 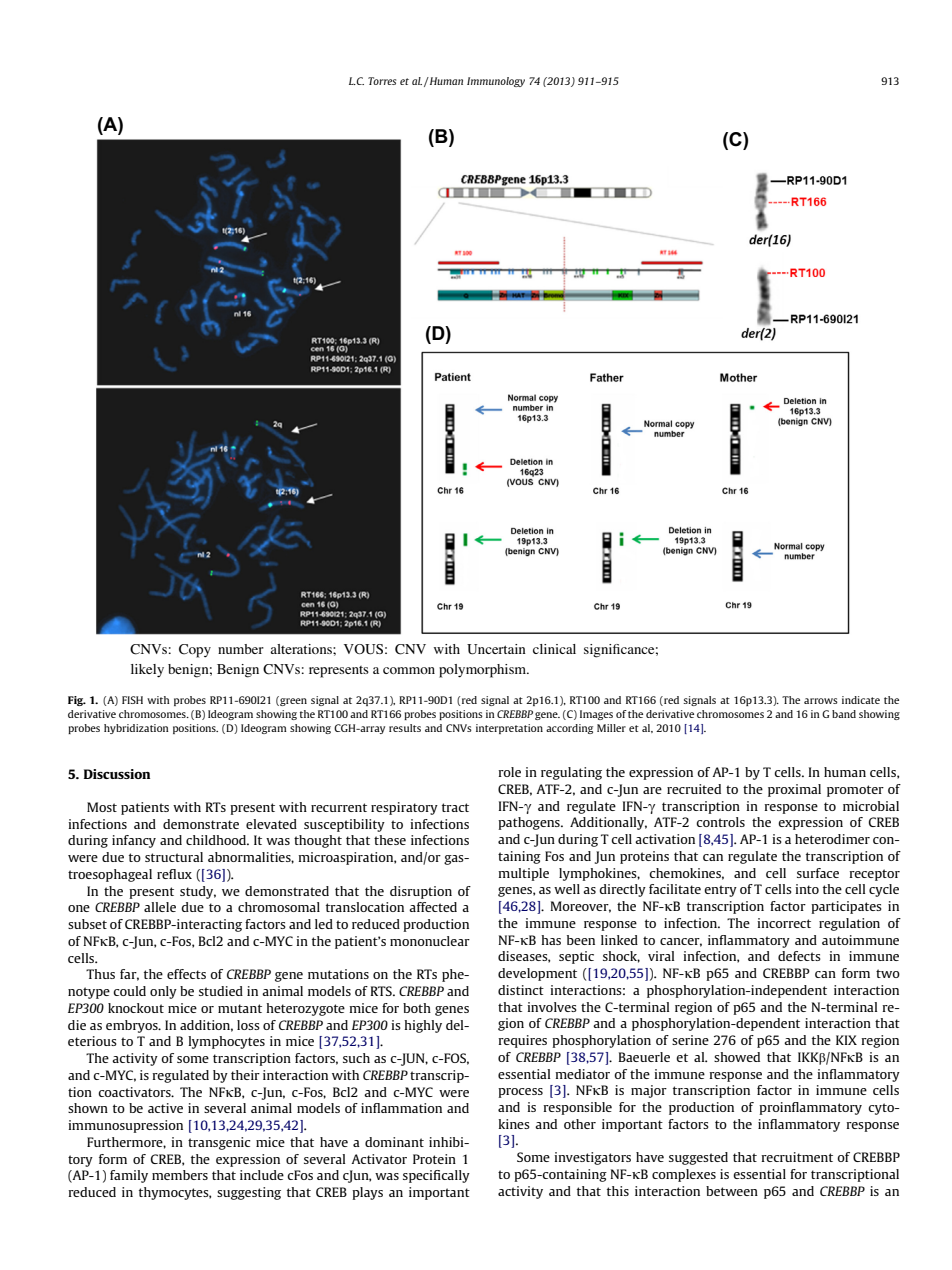 What do you see at coordinates (160, 907) in the page?
I see `allele` at bounding box center [160, 907].
